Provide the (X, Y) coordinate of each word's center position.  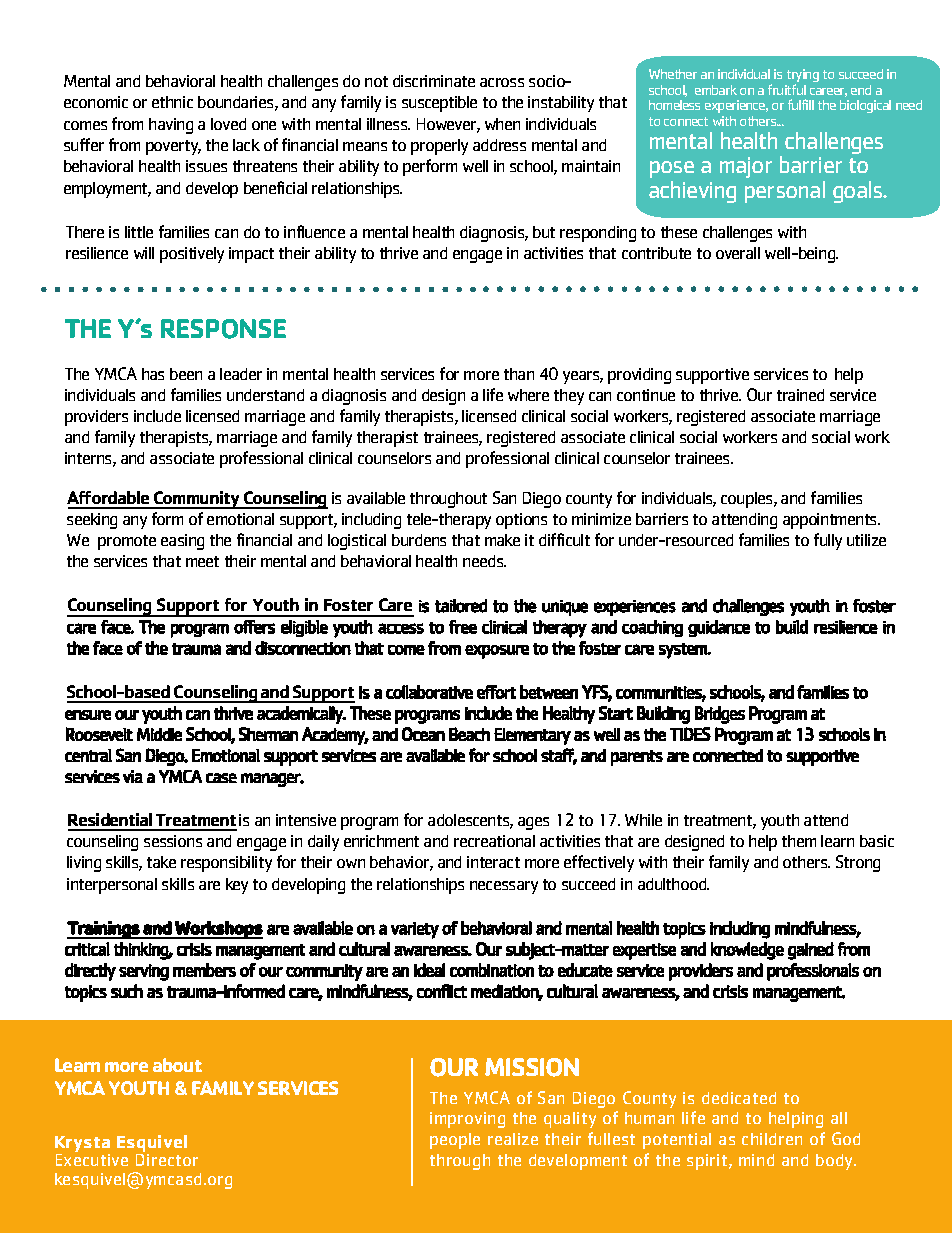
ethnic (172, 102)
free (463, 627)
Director (167, 1160)
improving (467, 1120)
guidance (719, 628)
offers (254, 627)
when (502, 124)
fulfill (801, 104)
